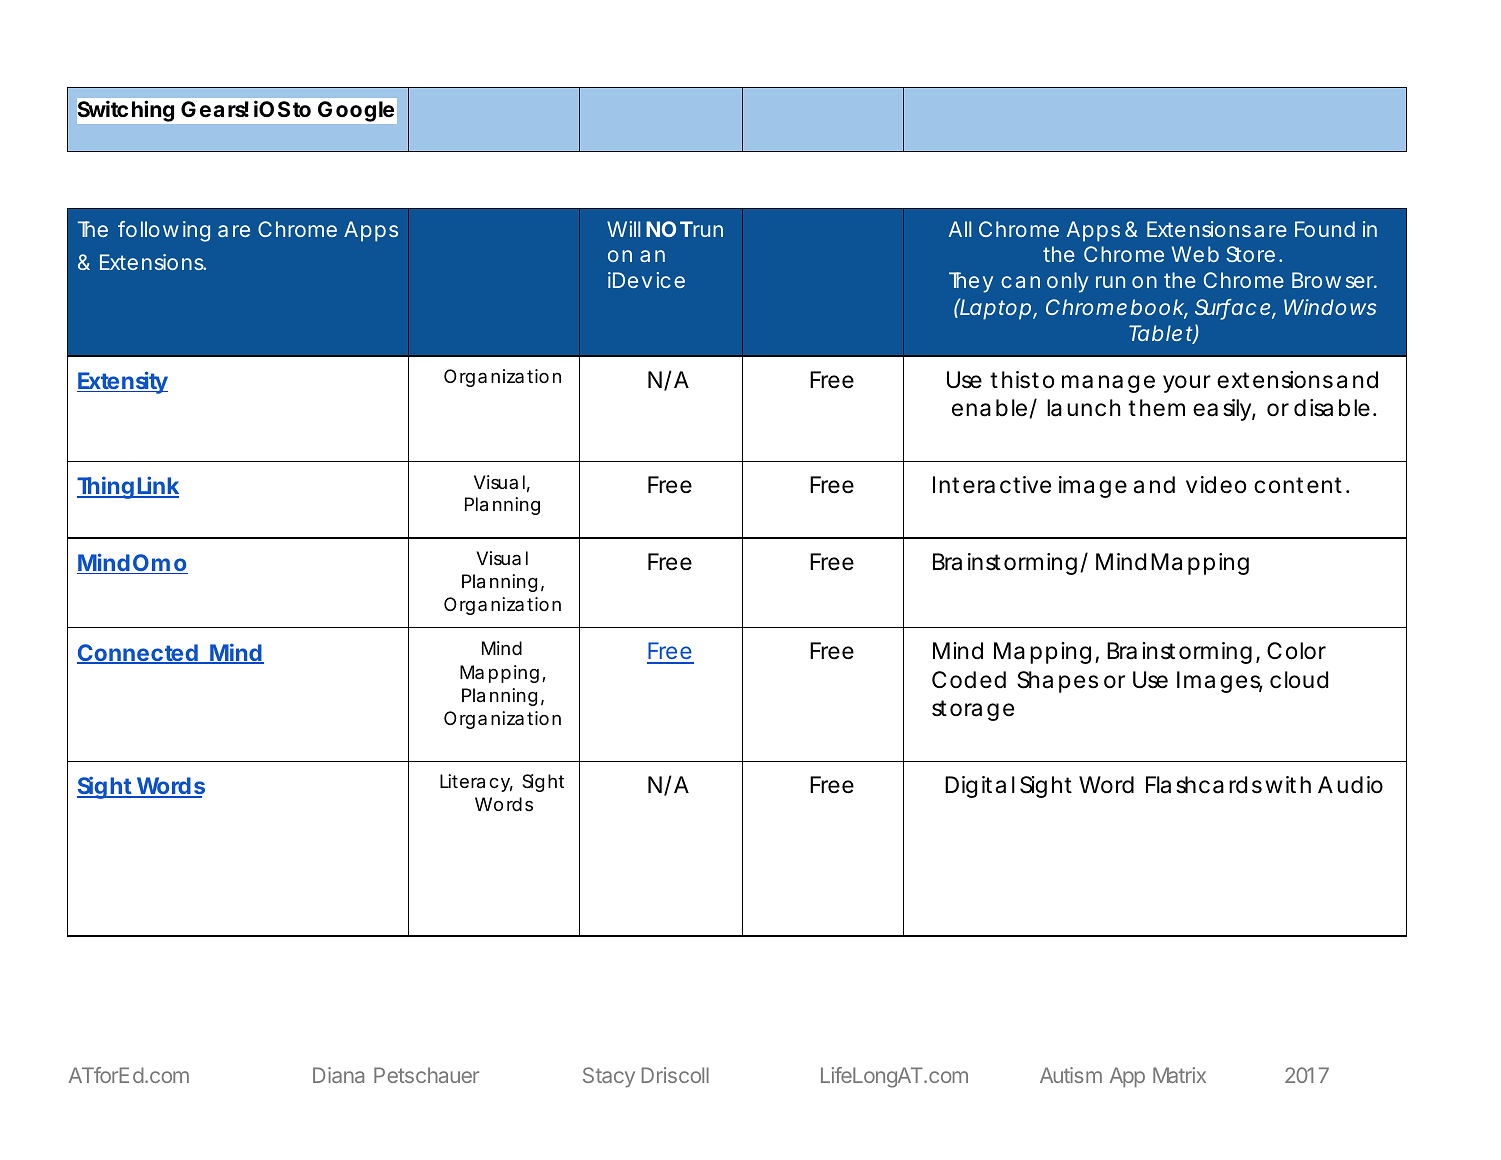 The width and height of the screenshot is (1501, 1160). What do you see at coordinates (1179, 1075) in the screenshot?
I see `Matrix` at bounding box center [1179, 1075].
